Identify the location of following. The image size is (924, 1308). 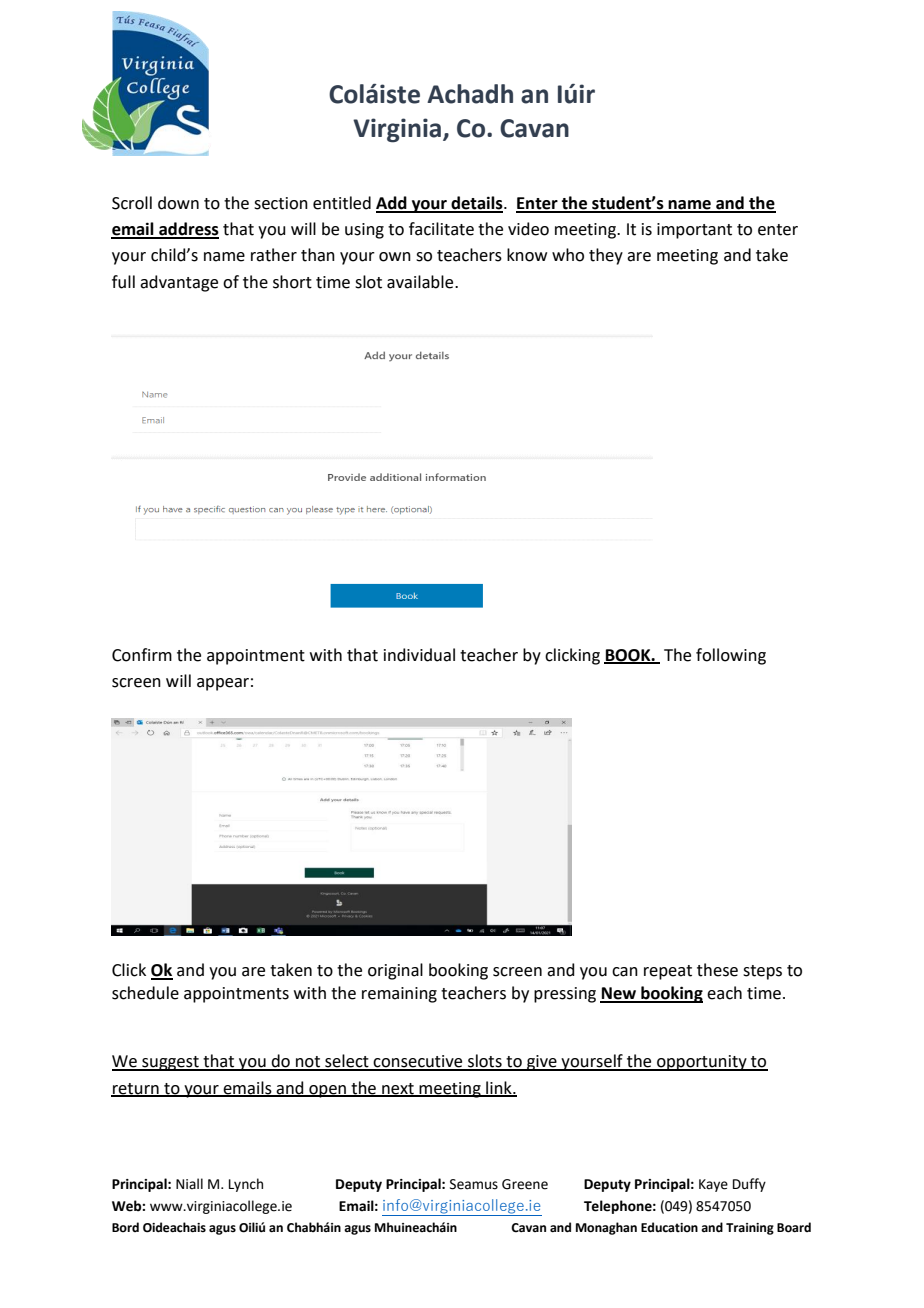
(731, 656).
